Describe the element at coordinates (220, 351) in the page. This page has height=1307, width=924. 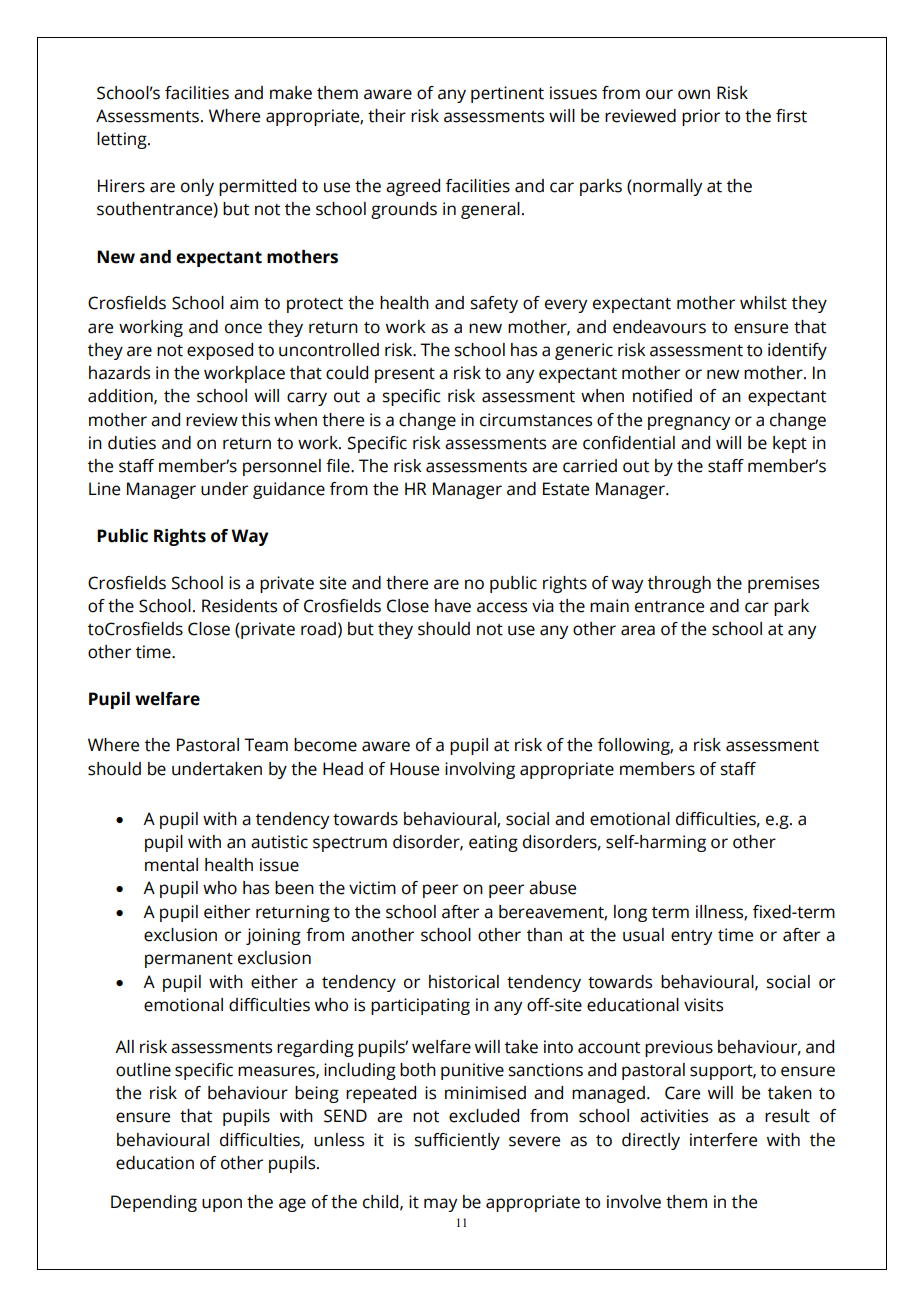
I see `exposed` at that location.
